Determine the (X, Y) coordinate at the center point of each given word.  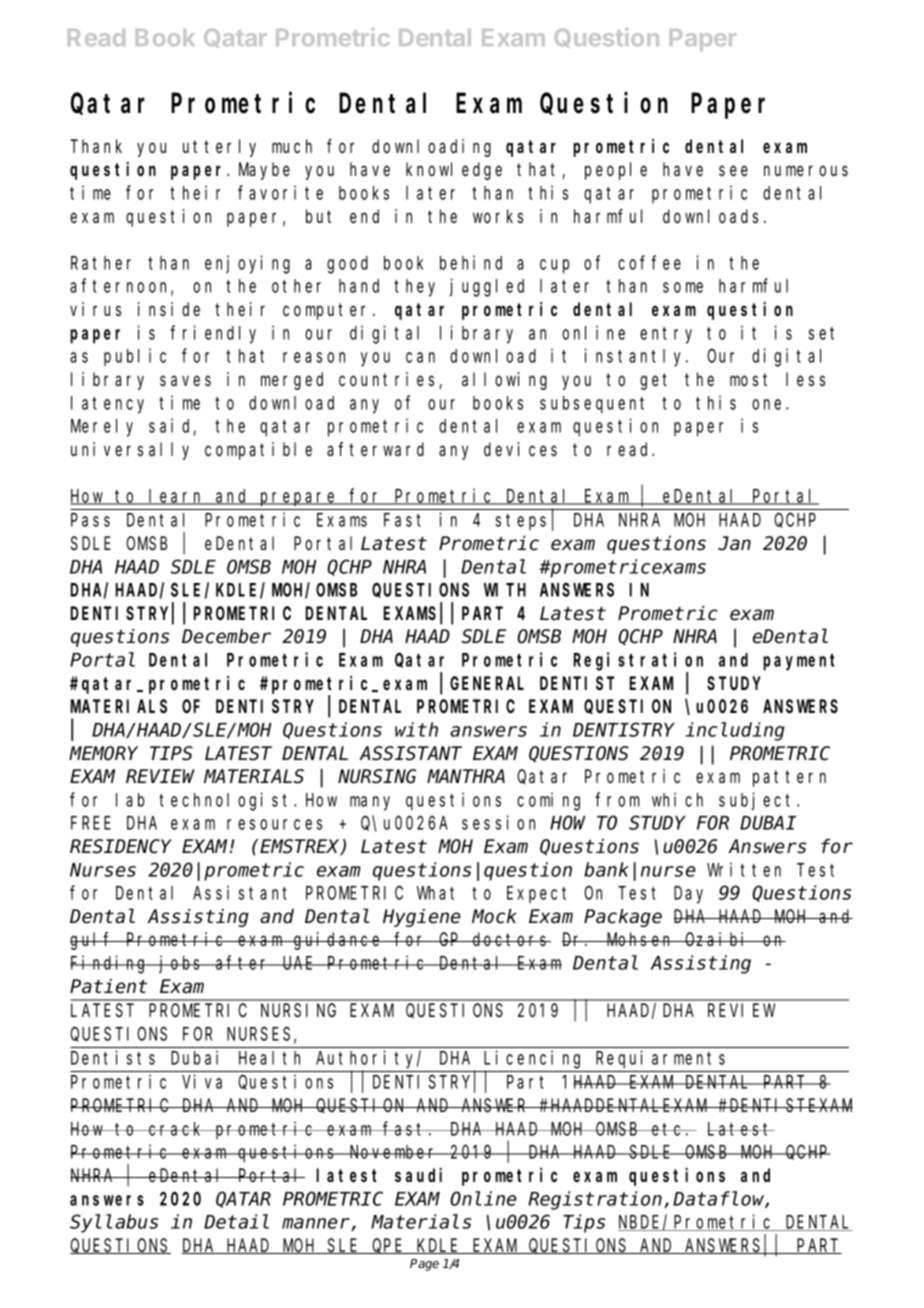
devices (520, 449)
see (733, 171)
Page (424, 1265)
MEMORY (103, 754)
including (735, 731)
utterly (219, 148)
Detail (236, 1221)
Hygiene (422, 918)
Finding (110, 964)
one (769, 404)
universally (130, 451)
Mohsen (640, 939)
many (370, 803)
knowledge (454, 171)
